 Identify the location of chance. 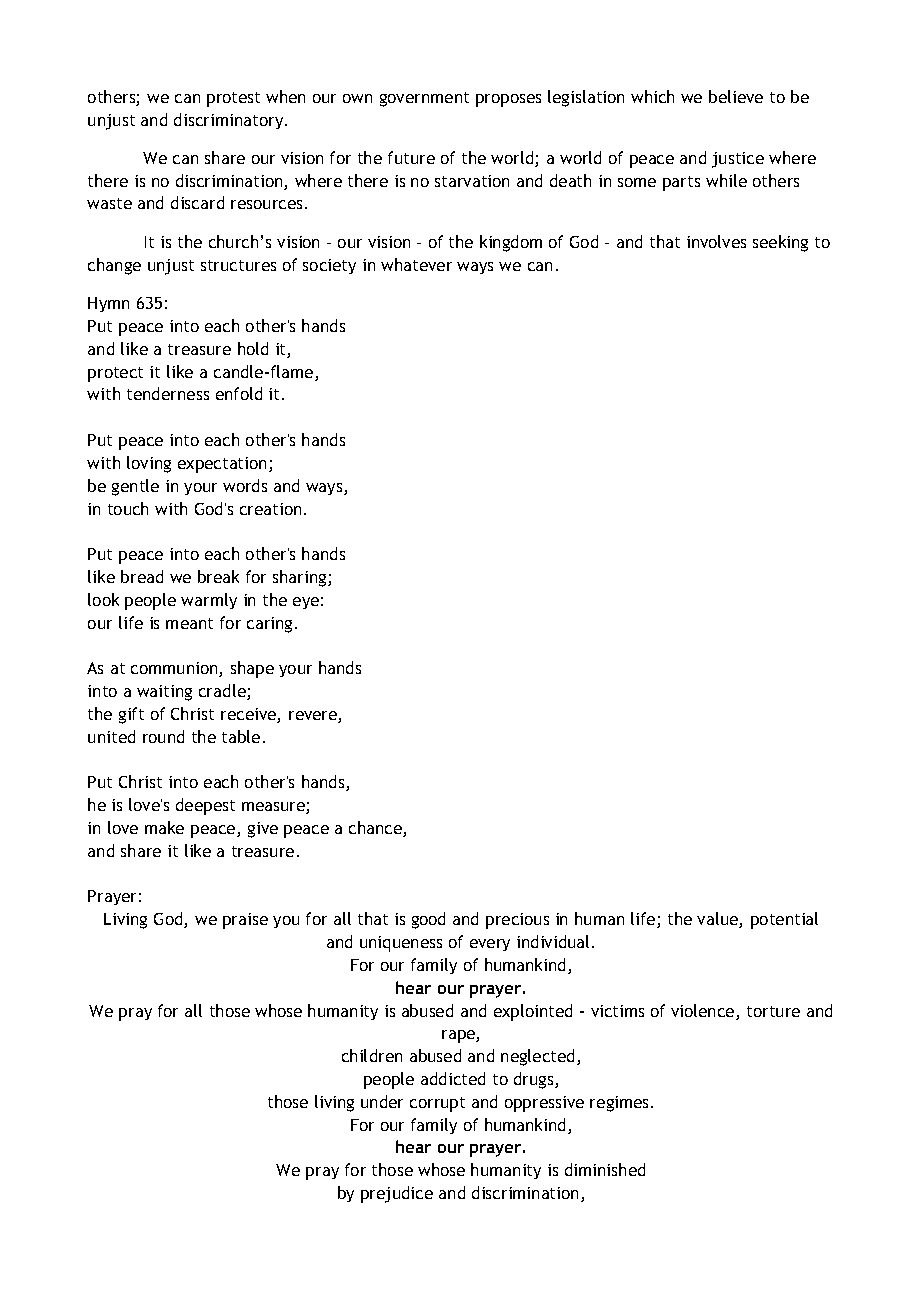
(376, 829).
